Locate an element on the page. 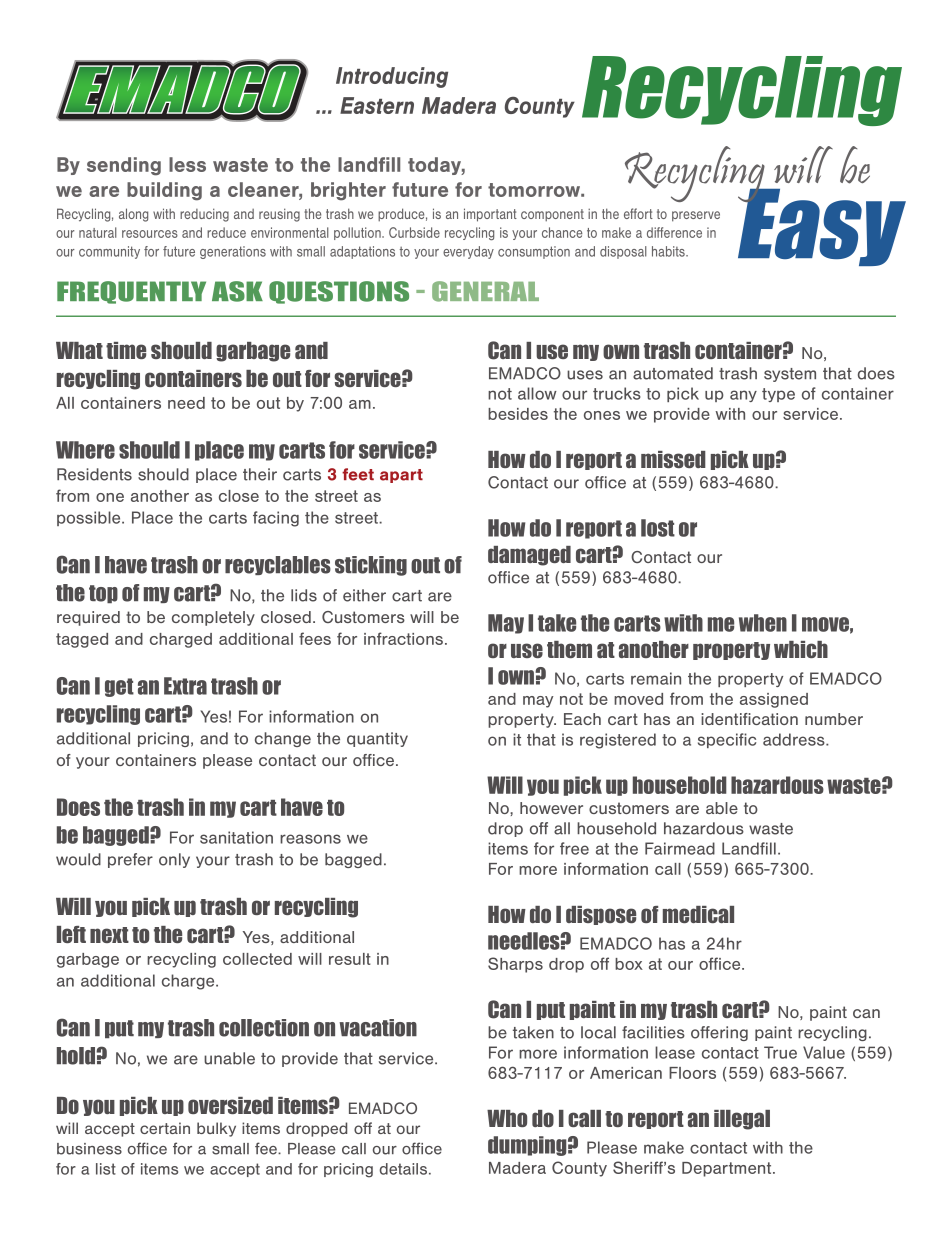 The height and width of the page is (1233, 952). Eastern is located at coordinates (377, 105).
